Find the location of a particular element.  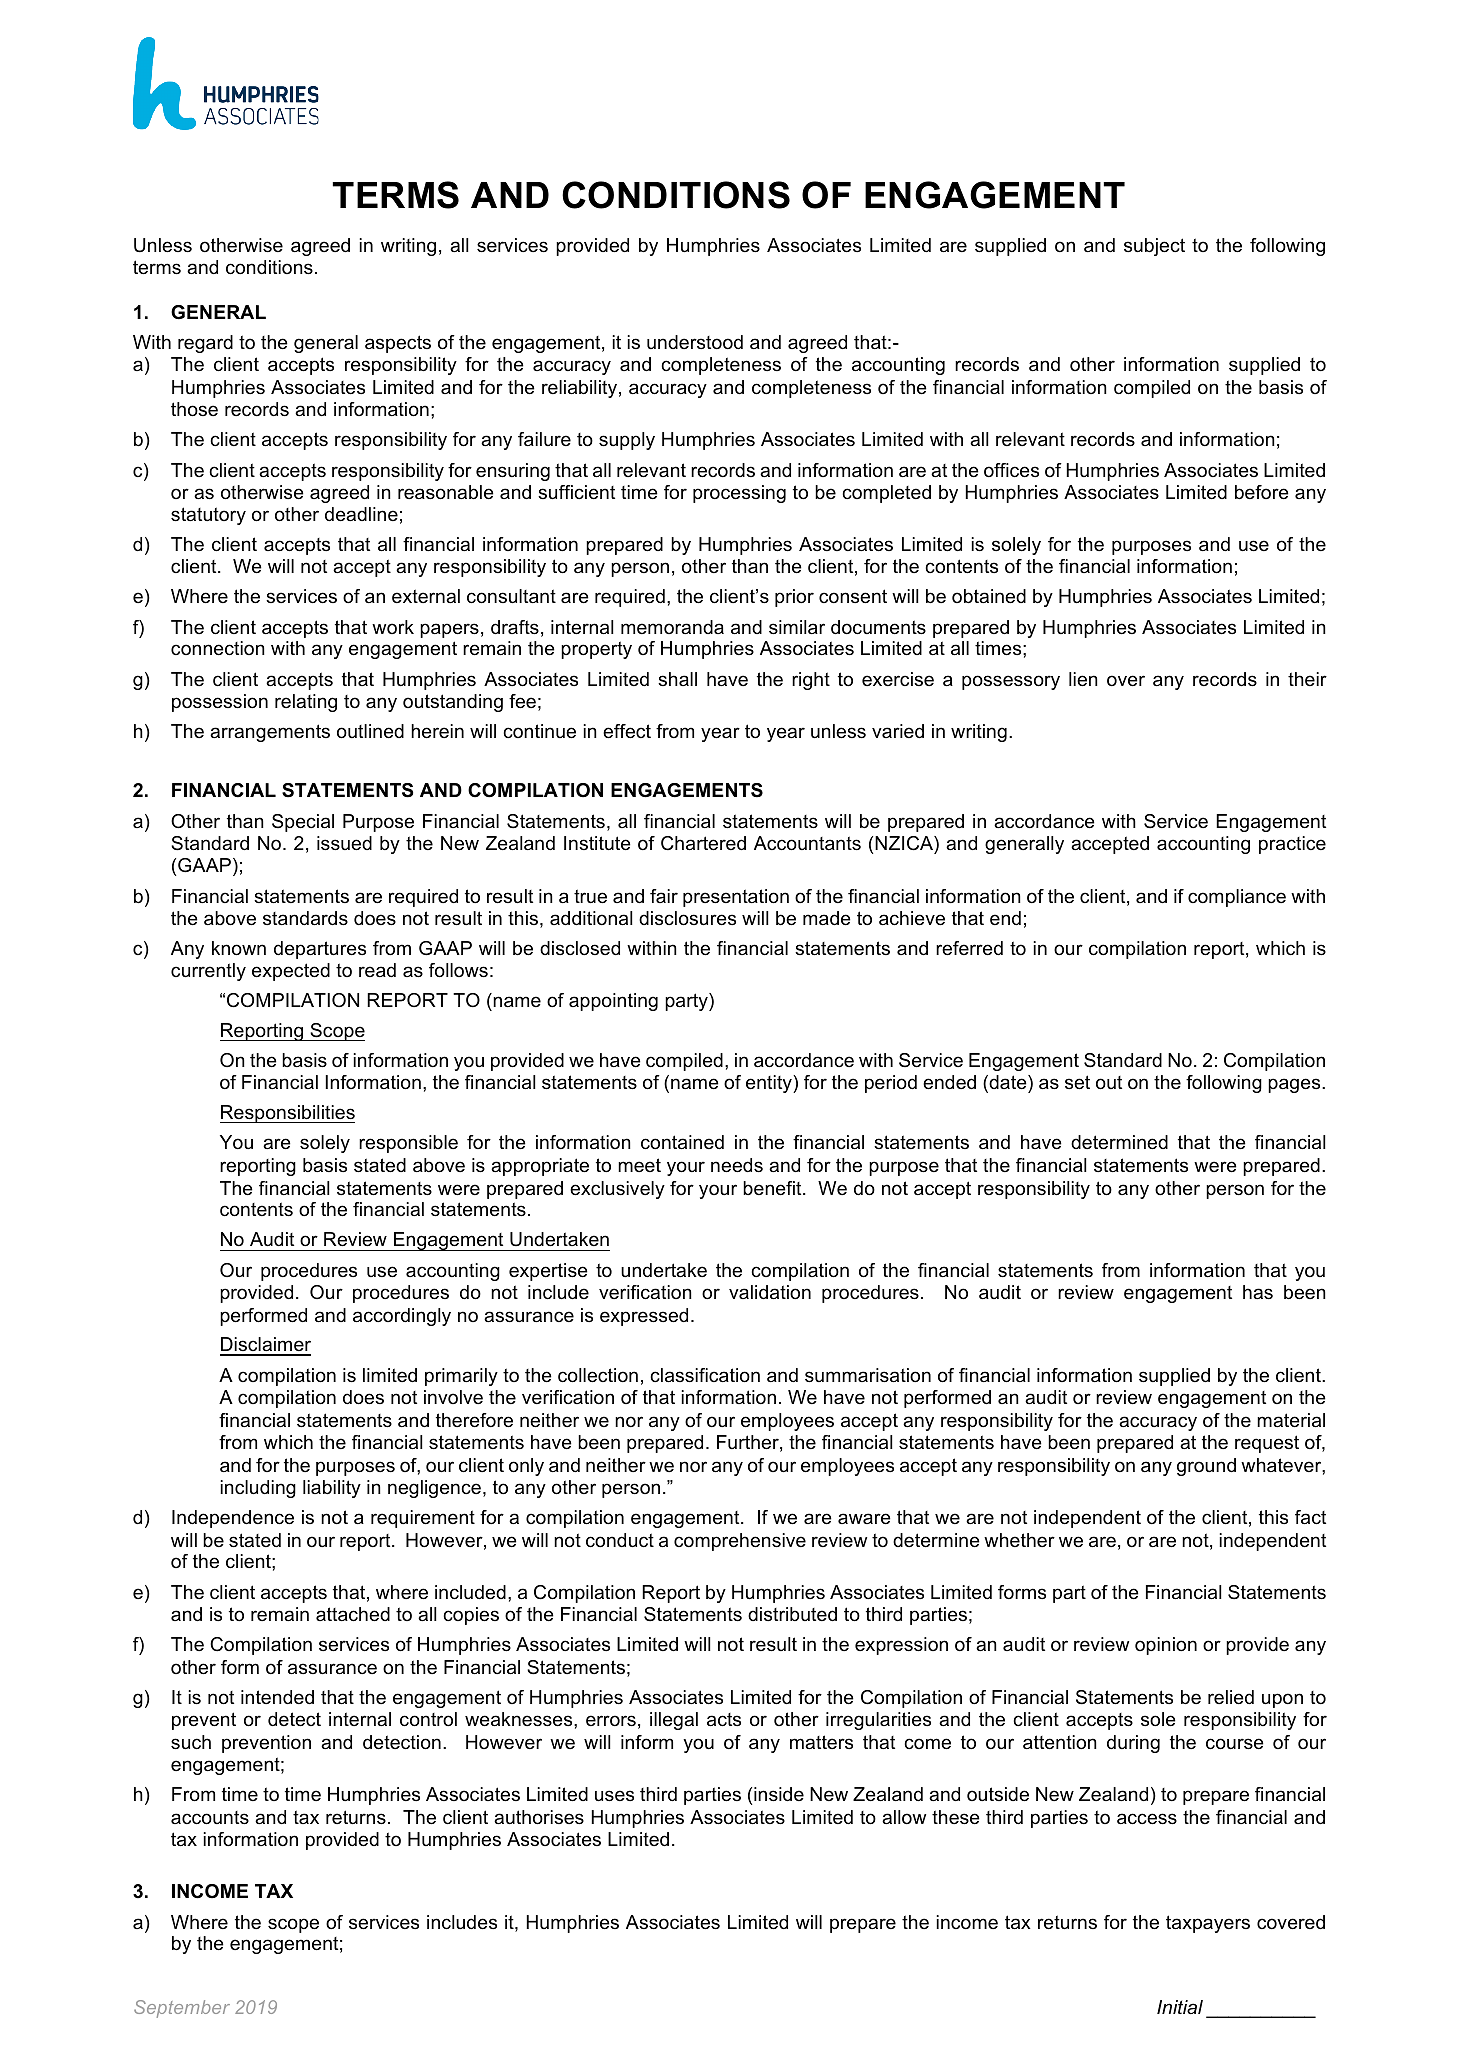

needs is located at coordinates (737, 1165).
